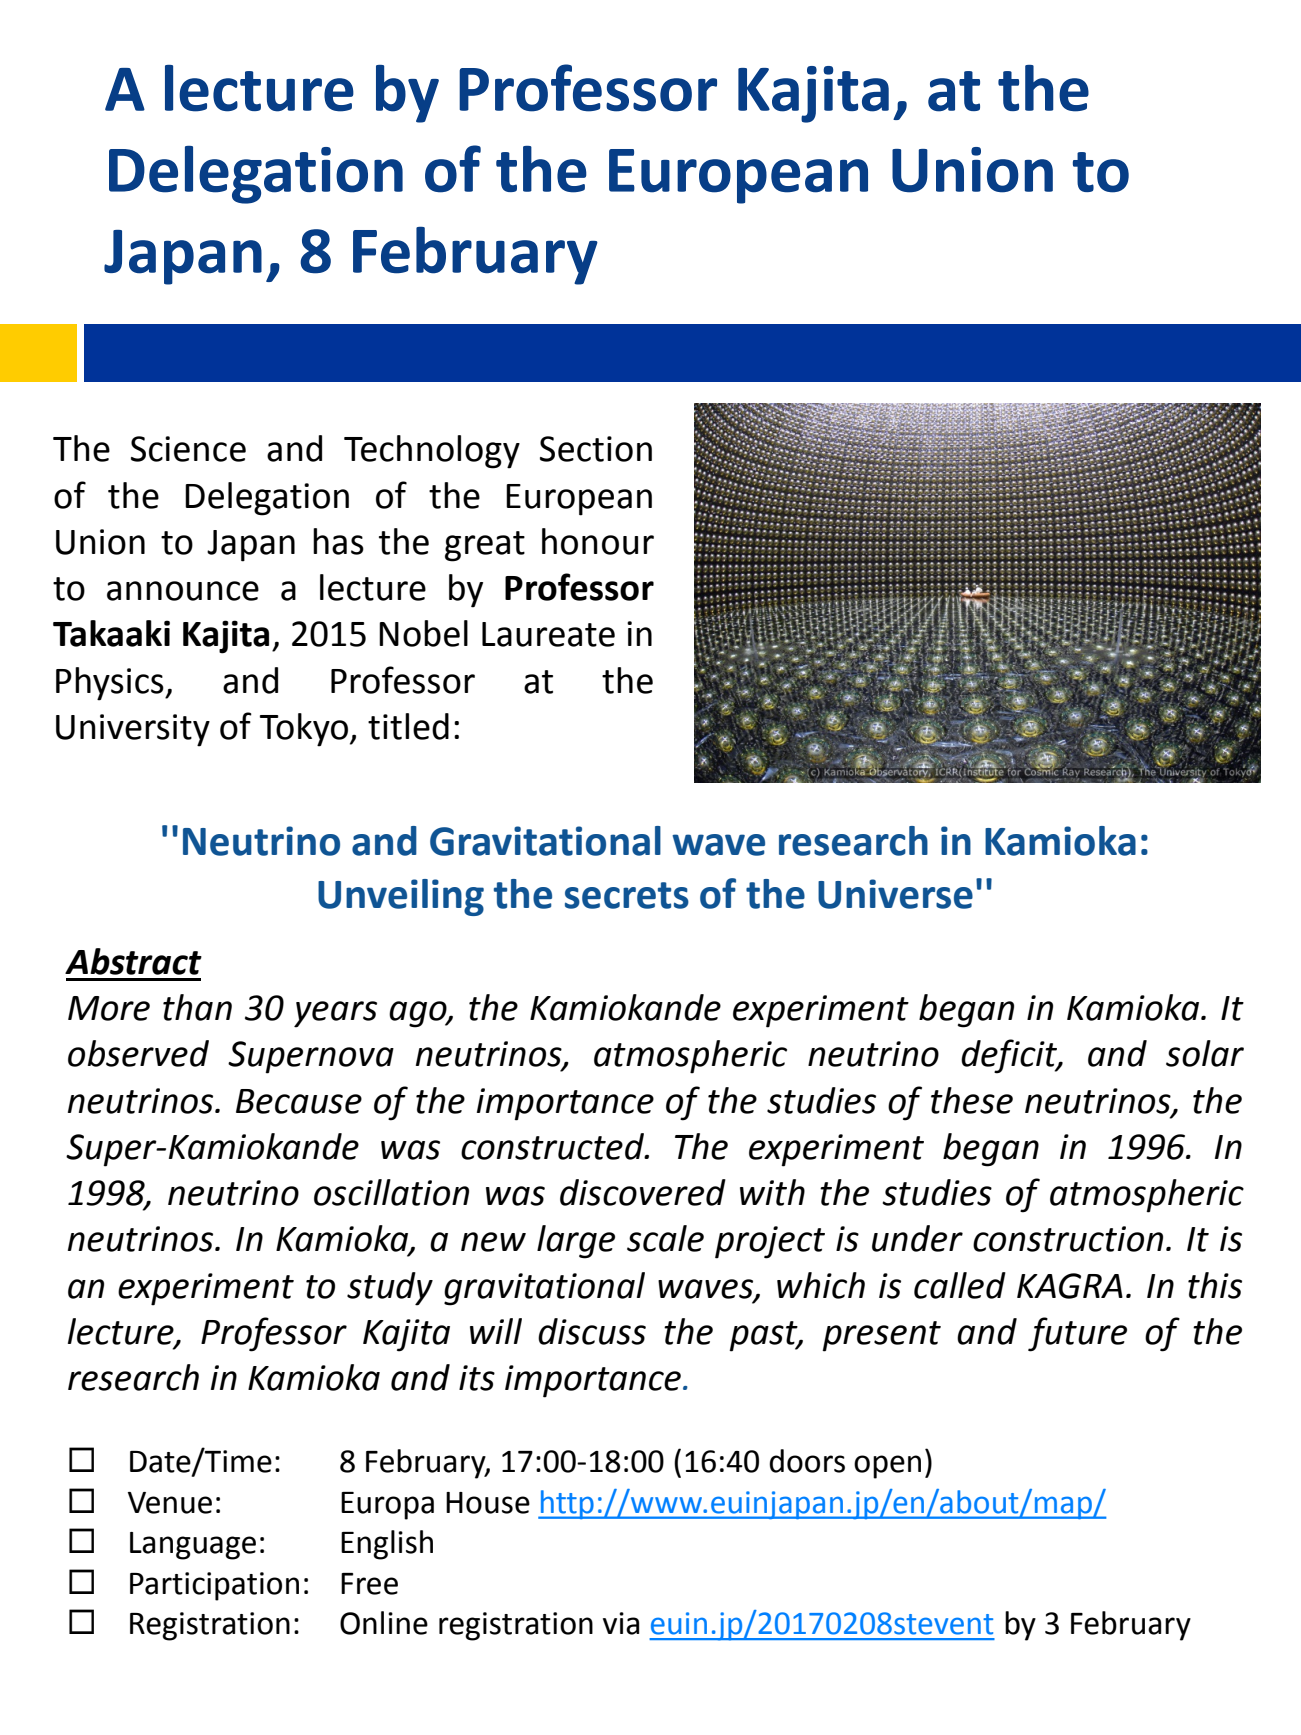 Image resolution: width=1301 pixels, height=1735 pixels. Describe the element at coordinates (665, 1238) in the screenshot. I see `scale` at that location.
